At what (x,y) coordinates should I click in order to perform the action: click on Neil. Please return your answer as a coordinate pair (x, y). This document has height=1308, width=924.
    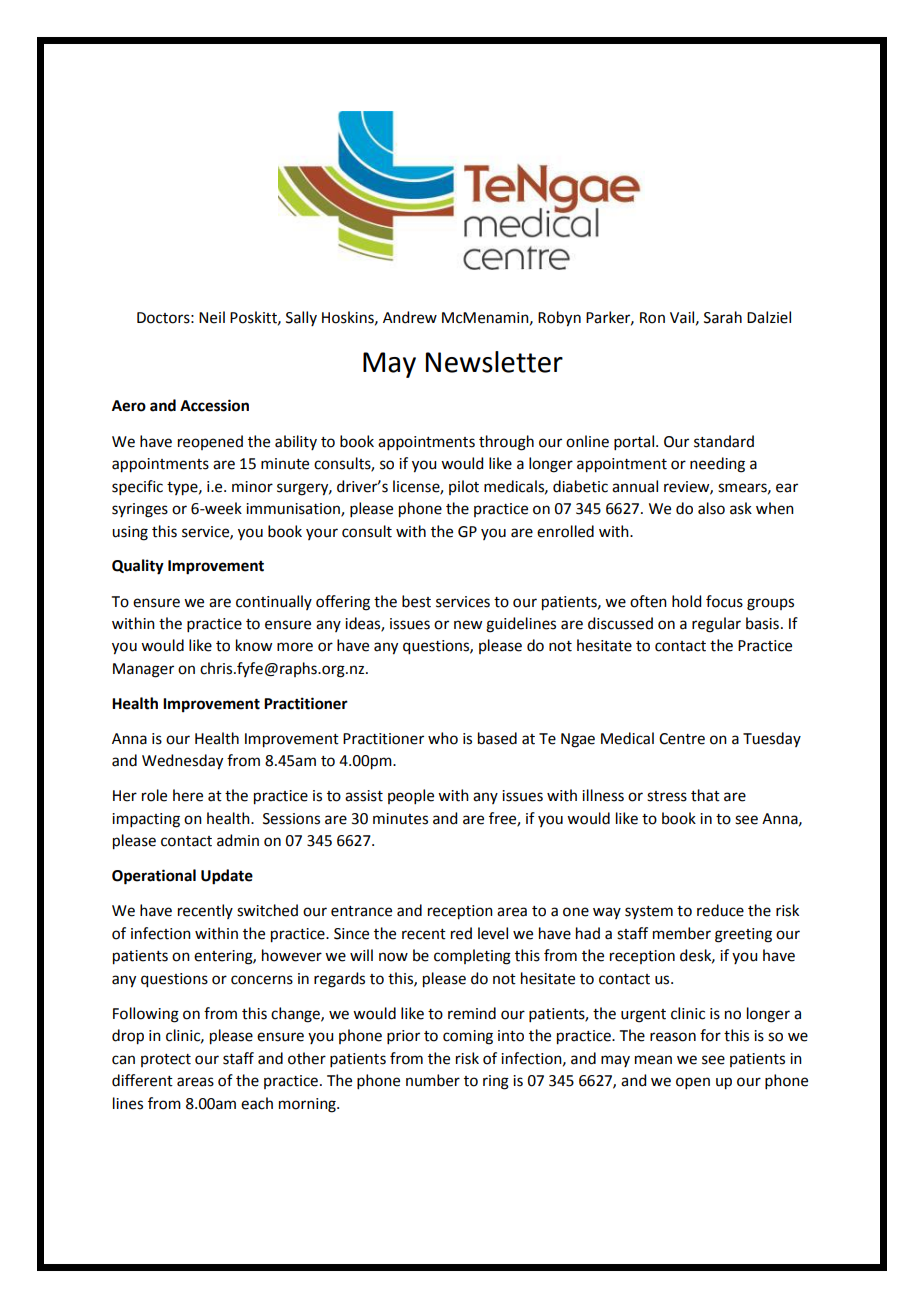
    Looking at the image, I should click on (212, 317).
